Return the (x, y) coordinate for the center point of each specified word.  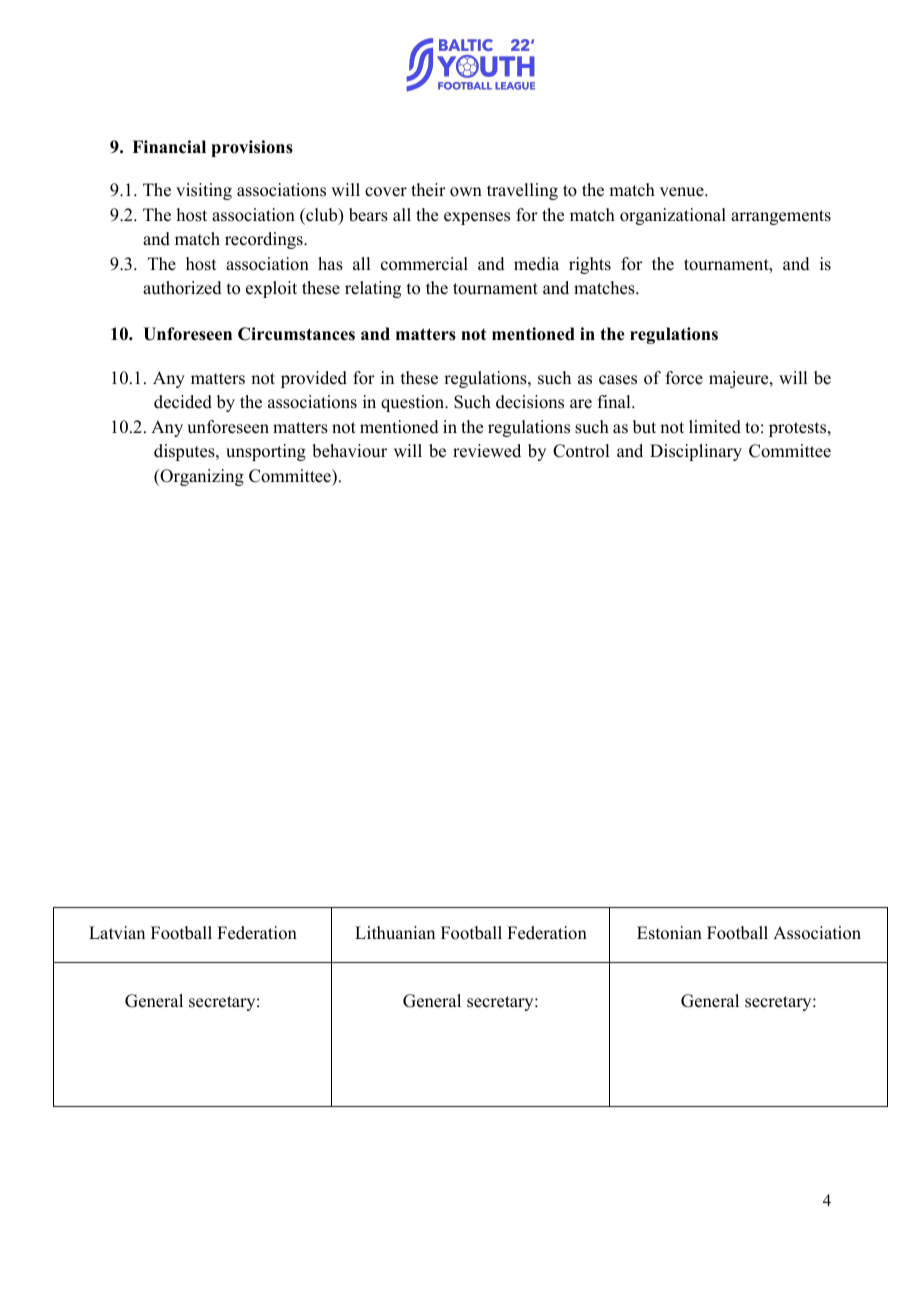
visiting (204, 191)
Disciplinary (696, 452)
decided (183, 402)
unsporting (266, 452)
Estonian (669, 933)
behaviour (349, 451)
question (414, 403)
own (466, 192)
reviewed (487, 451)
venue (683, 192)
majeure (740, 379)
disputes (185, 452)
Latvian (117, 932)
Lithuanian (395, 933)
